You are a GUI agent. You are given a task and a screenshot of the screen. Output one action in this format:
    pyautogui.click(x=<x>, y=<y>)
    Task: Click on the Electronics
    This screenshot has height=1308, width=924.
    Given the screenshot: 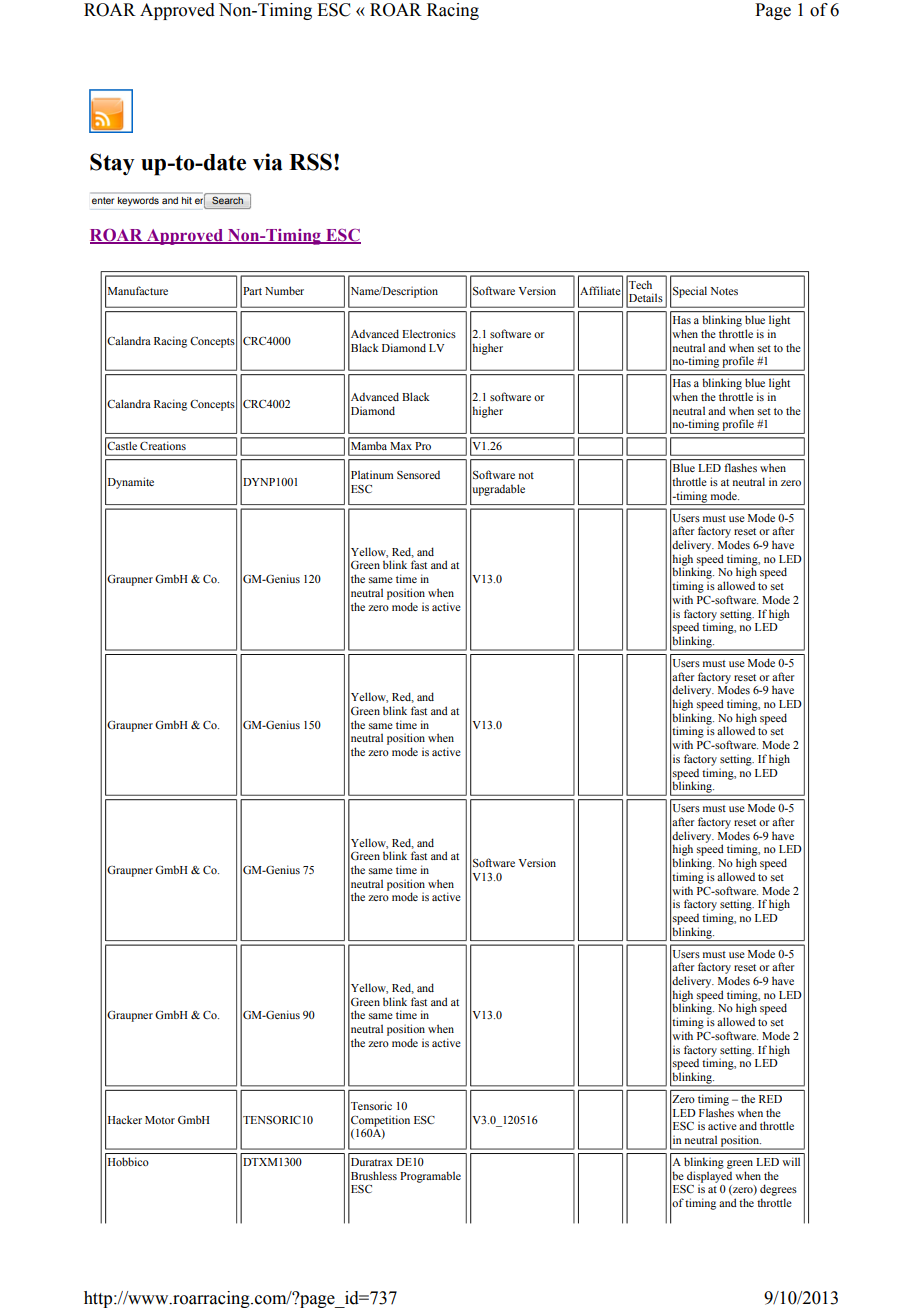 What is the action you would take?
    pyautogui.click(x=429, y=333)
